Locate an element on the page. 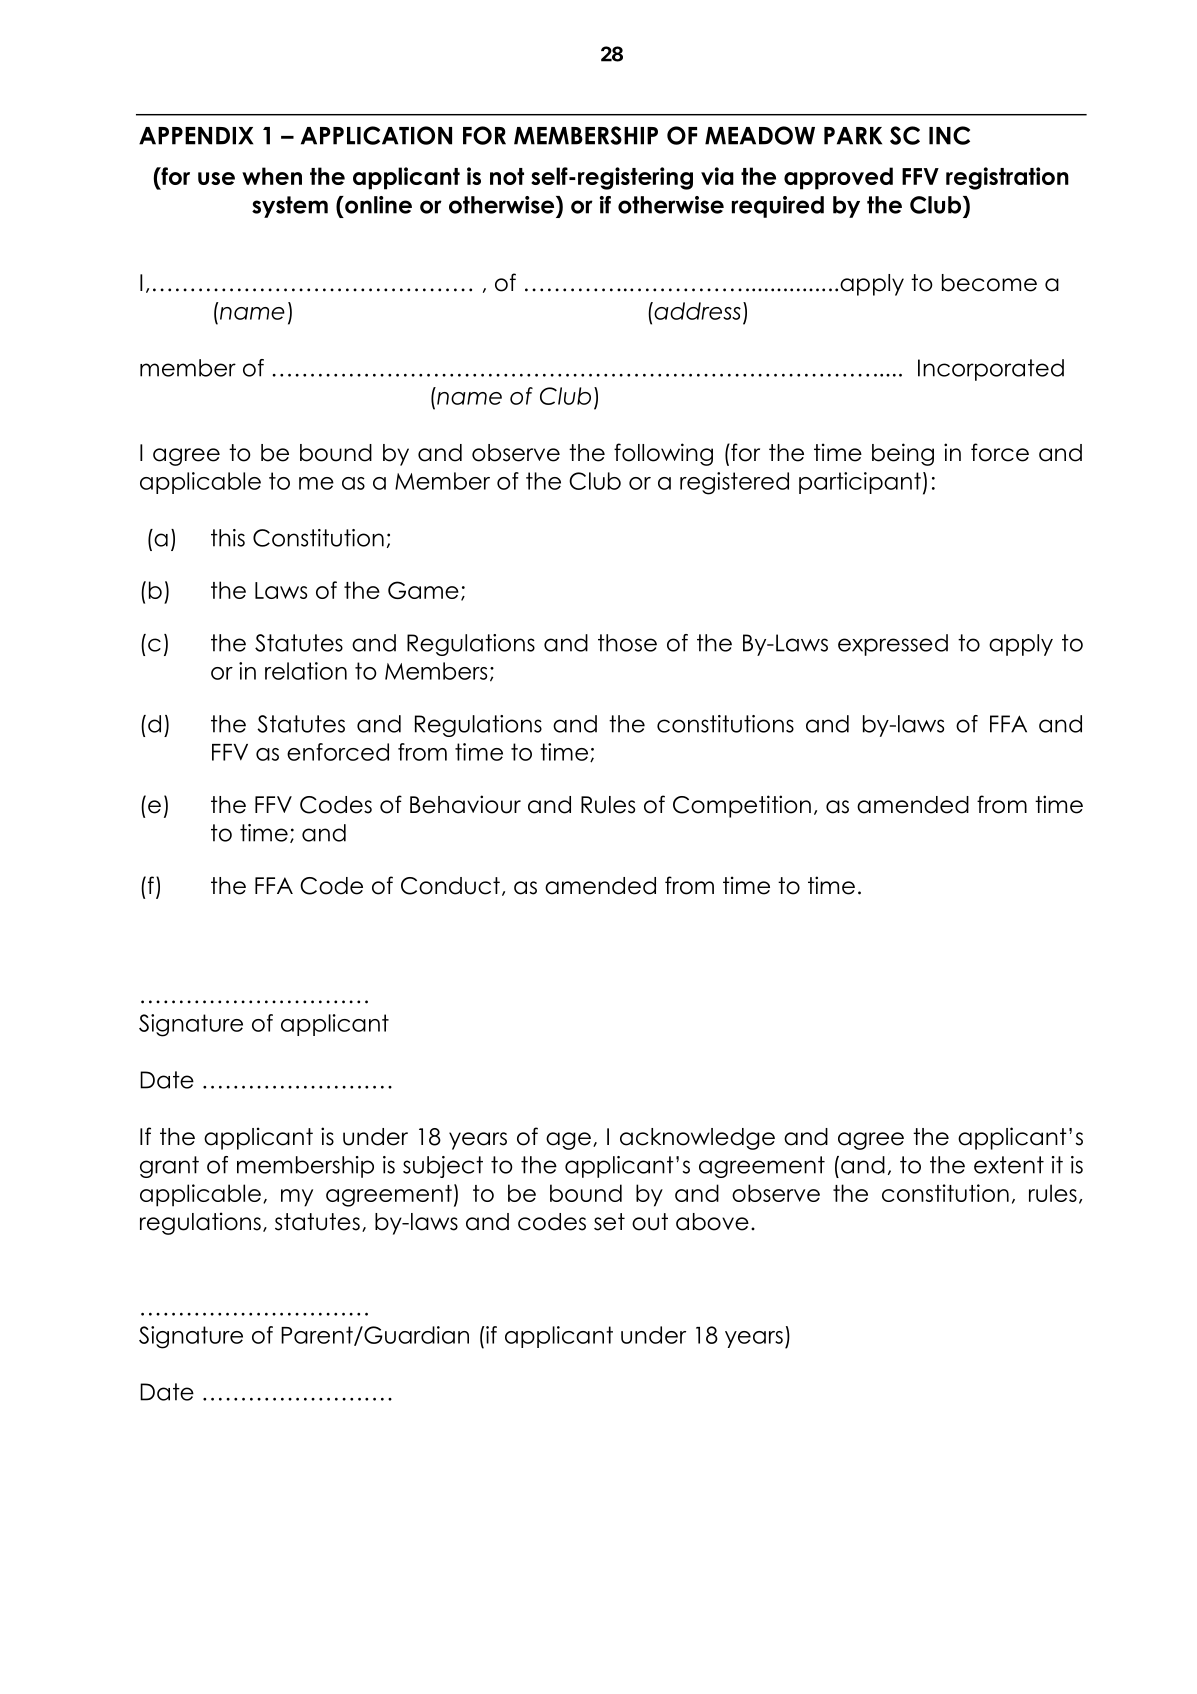 The width and height of the image is (1197, 1694). participant is located at coordinates (860, 483).
